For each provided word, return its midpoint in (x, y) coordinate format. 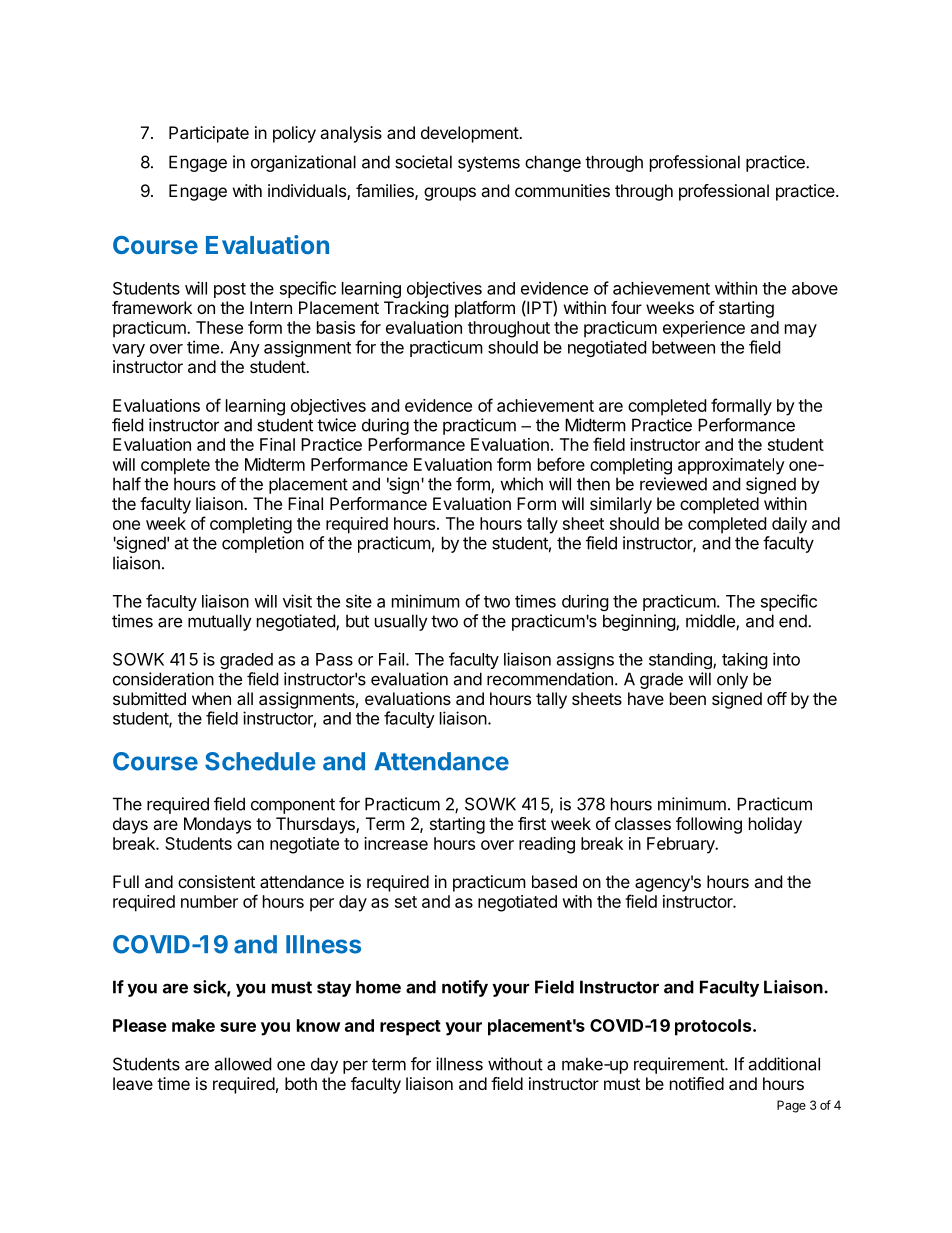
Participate (209, 134)
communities (562, 190)
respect (410, 1028)
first (532, 823)
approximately (731, 466)
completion (263, 544)
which (521, 484)
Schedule (260, 761)
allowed (242, 1064)
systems (489, 164)
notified (697, 1083)
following (709, 825)
